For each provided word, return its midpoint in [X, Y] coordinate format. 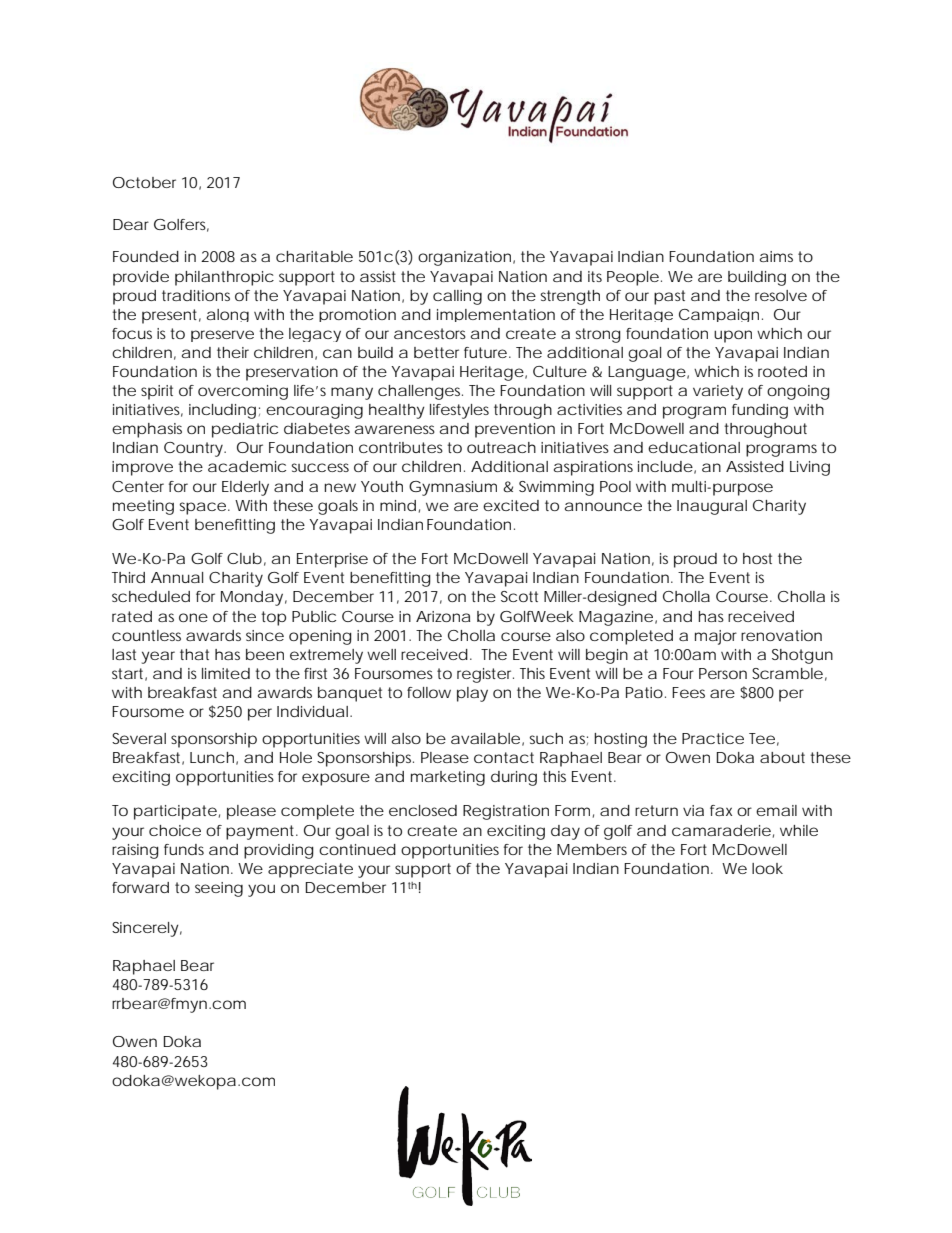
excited [511, 505]
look [767, 868]
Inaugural [712, 507]
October [144, 182]
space [202, 508]
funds [184, 849]
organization [464, 258]
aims [776, 256]
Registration [506, 812]
